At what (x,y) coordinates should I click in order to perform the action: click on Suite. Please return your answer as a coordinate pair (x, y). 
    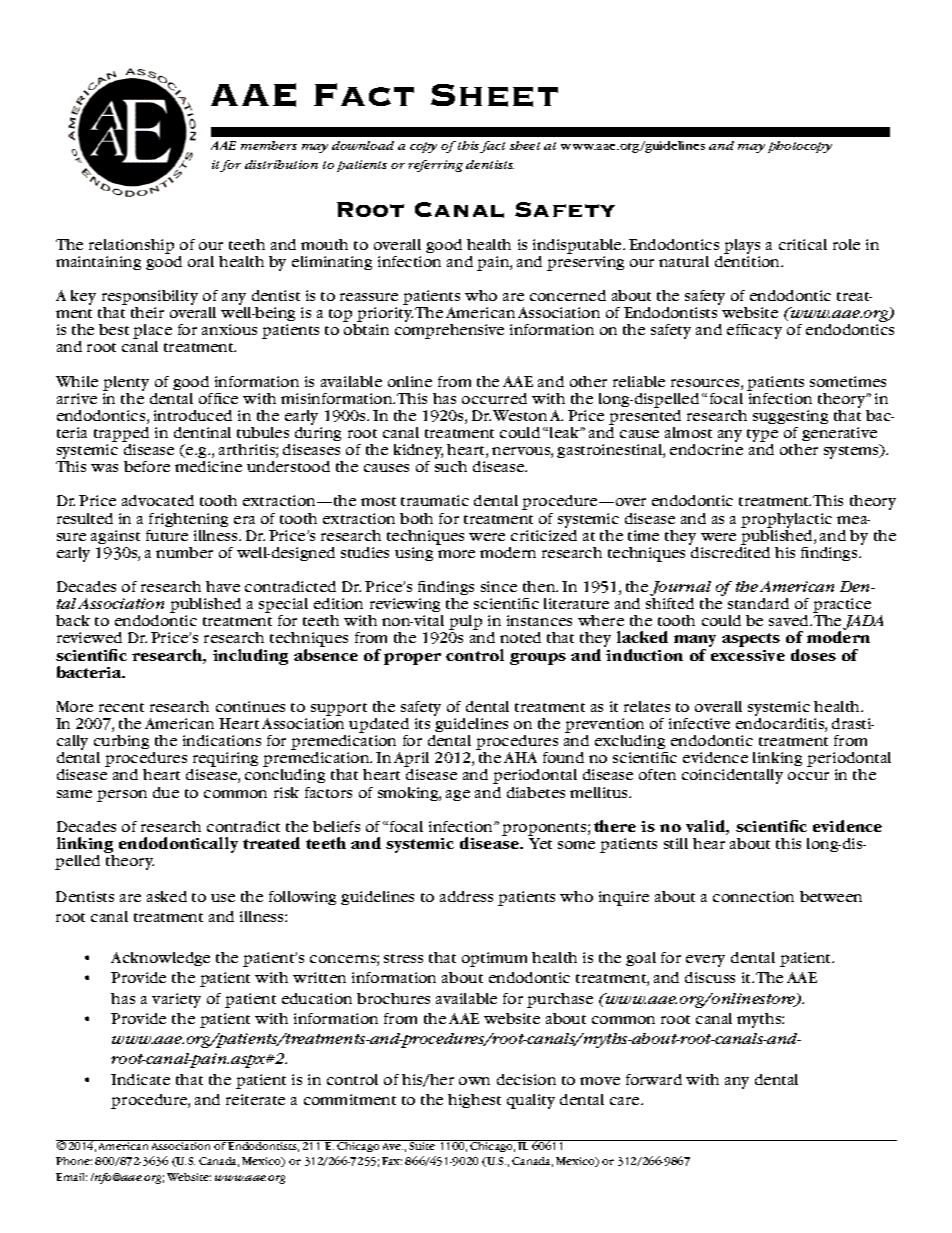
    Looking at the image, I should click on (423, 1145).
